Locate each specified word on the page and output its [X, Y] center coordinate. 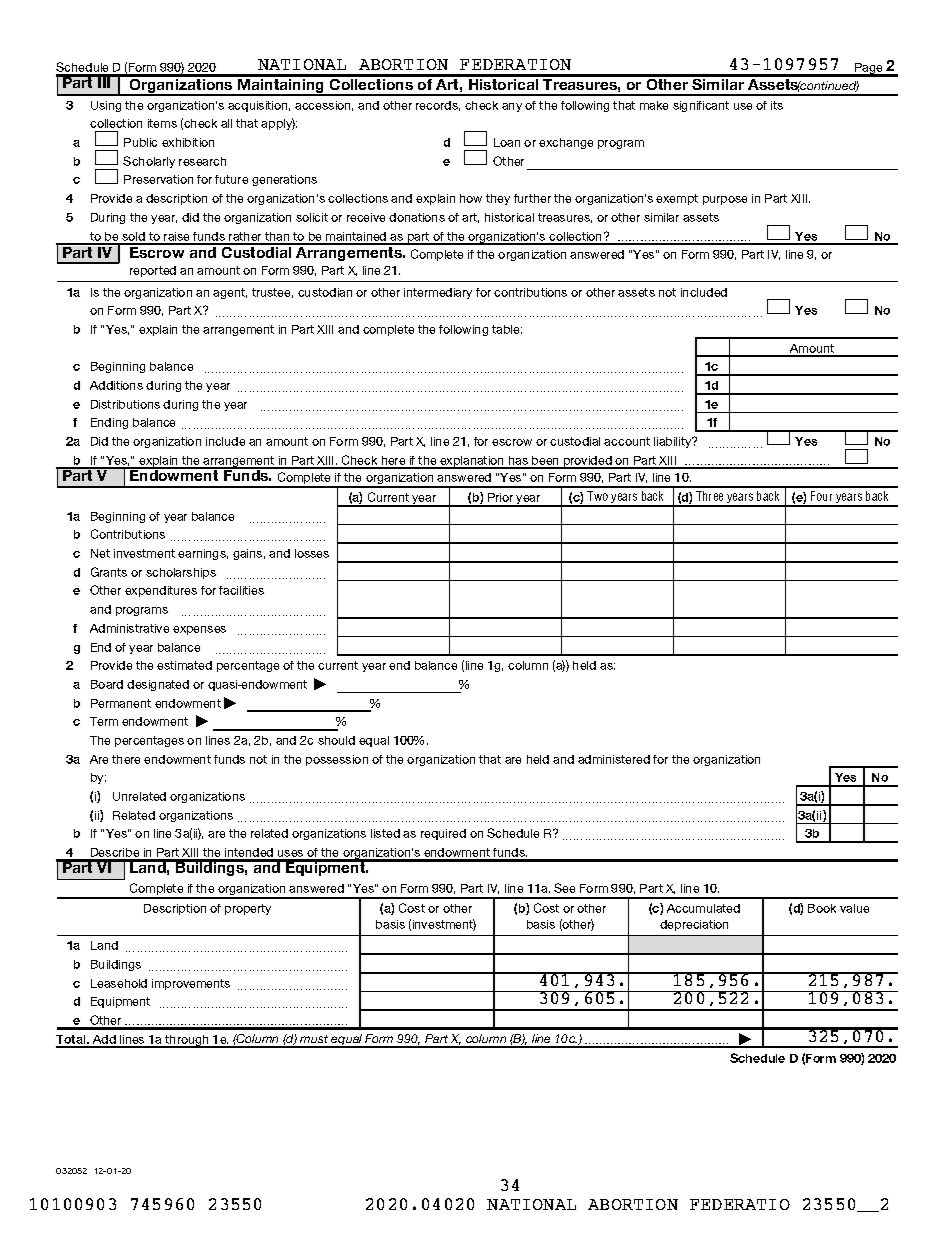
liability [674, 442]
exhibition [188, 142]
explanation [472, 462]
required [443, 834]
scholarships [181, 573]
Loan [507, 142]
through [187, 1041]
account [627, 441]
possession [337, 760]
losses [312, 553]
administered [614, 759]
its [777, 105]
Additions [116, 385]
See [564, 888]
